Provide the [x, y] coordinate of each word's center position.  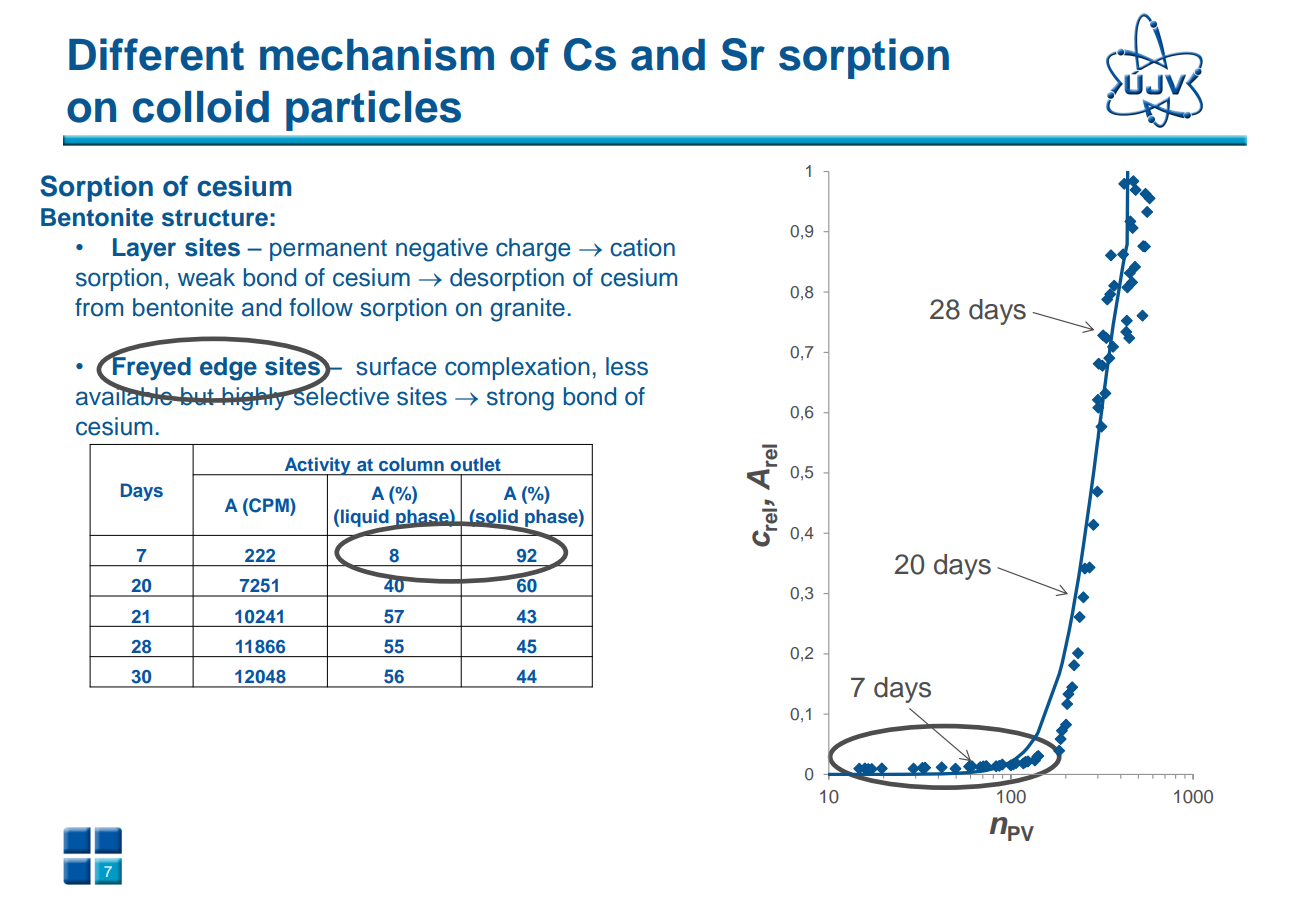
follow [321, 307]
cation [642, 247]
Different [156, 54]
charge [533, 250]
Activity [317, 467]
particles [373, 110]
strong [520, 400]
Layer [144, 250]
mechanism [377, 54]
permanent [328, 250]
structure [215, 218]
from [99, 307]
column [411, 464]
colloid [201, 106]
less [627, 366]
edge [228, 369]
